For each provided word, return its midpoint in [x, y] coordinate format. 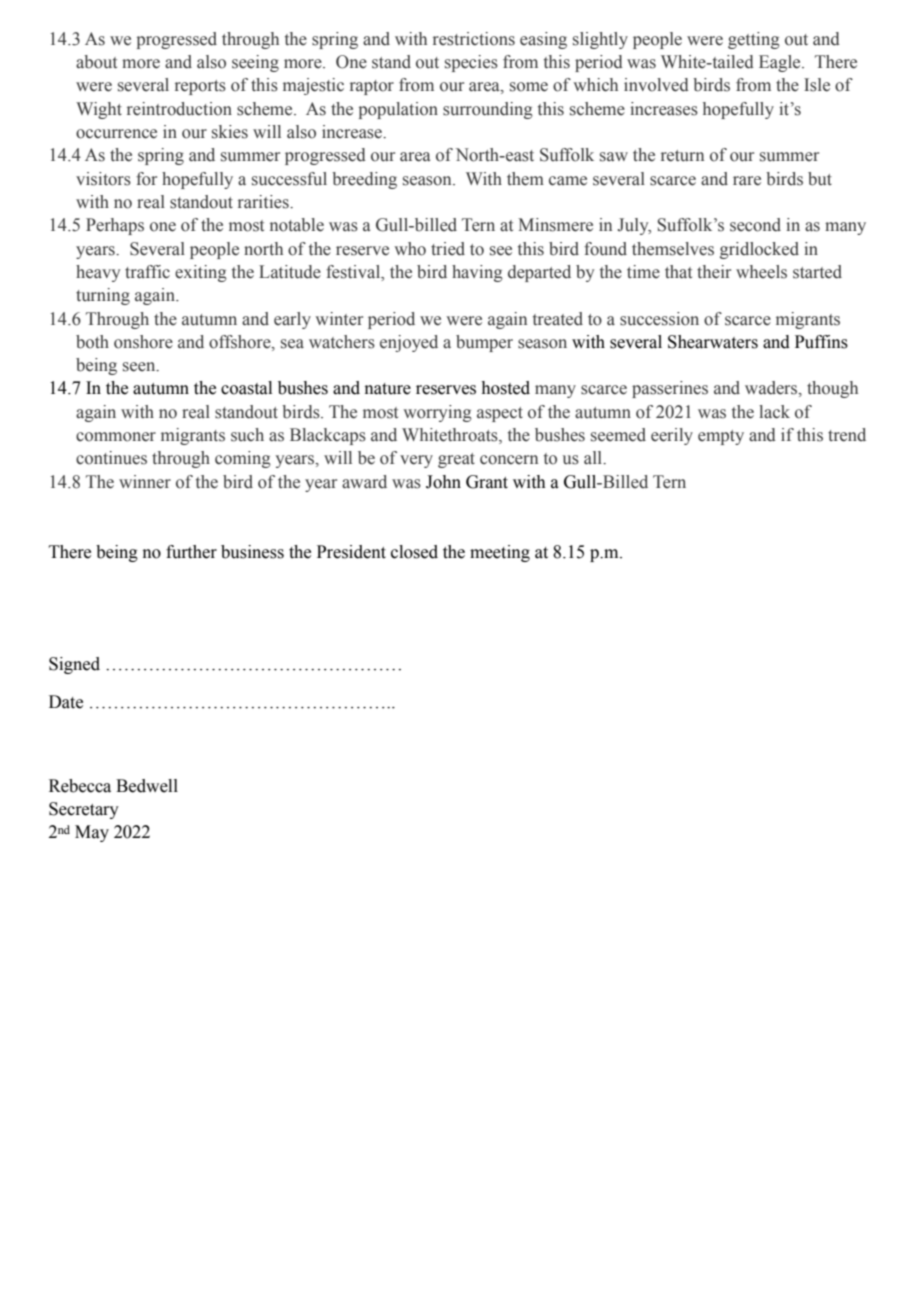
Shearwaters [713, 342]
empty [721, 437]
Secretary [84, 810]
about [96, 62]
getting [754, 40]
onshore [143, 342]
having [477, 273]
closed [414, 552]
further [191, 552]
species [471, 63]
